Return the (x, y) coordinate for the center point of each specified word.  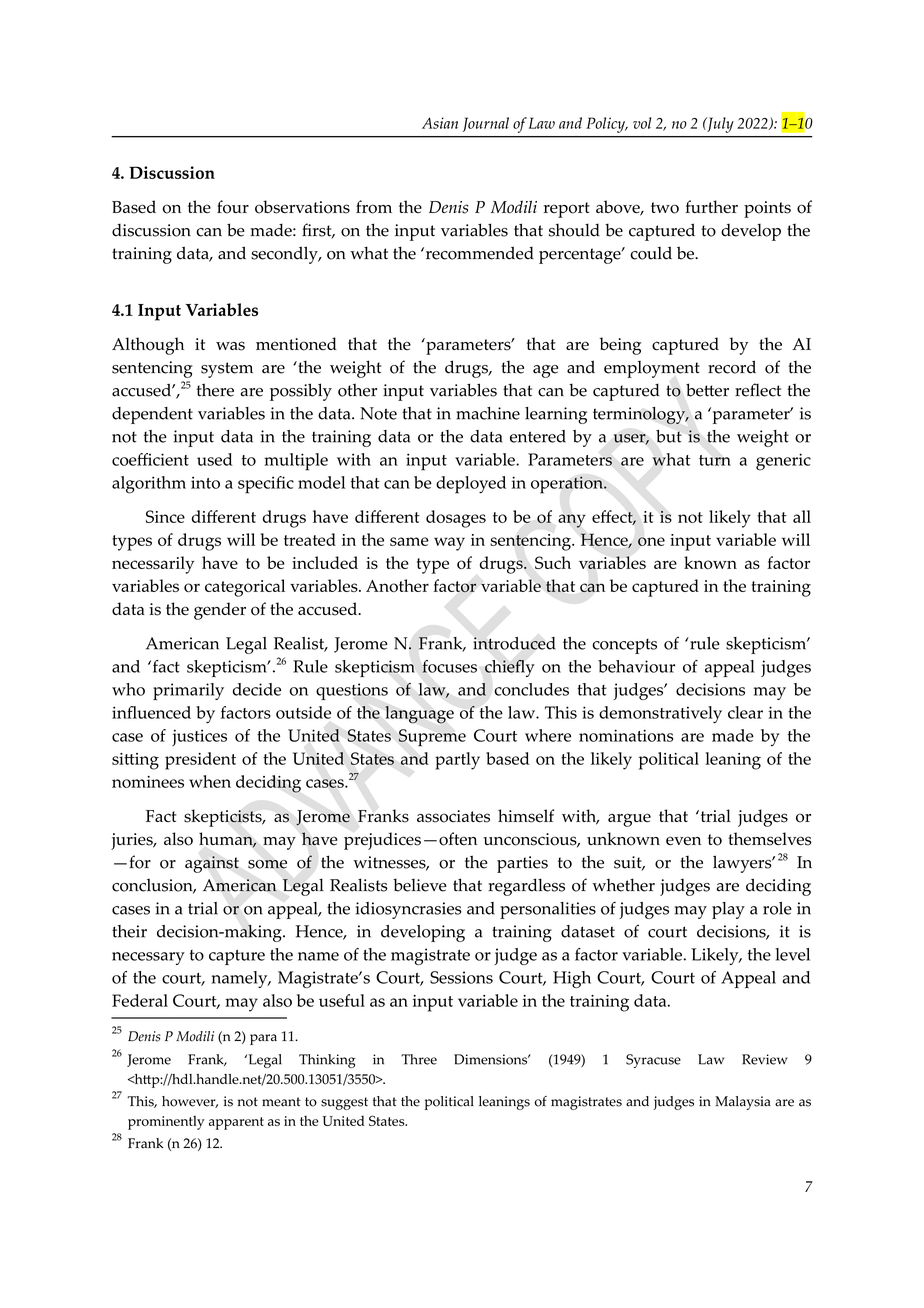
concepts (624, 646)
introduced (514, 643)
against (212, 864)
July (719, 125)
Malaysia (743, 1103)
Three (419, 1059)
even (683, 841)
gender (220, 611)
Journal (485, 124)
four (233, 207)
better (707, 390)
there (215, 390)
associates (453, 816)
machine (488, 413)
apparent (236, 1123)
